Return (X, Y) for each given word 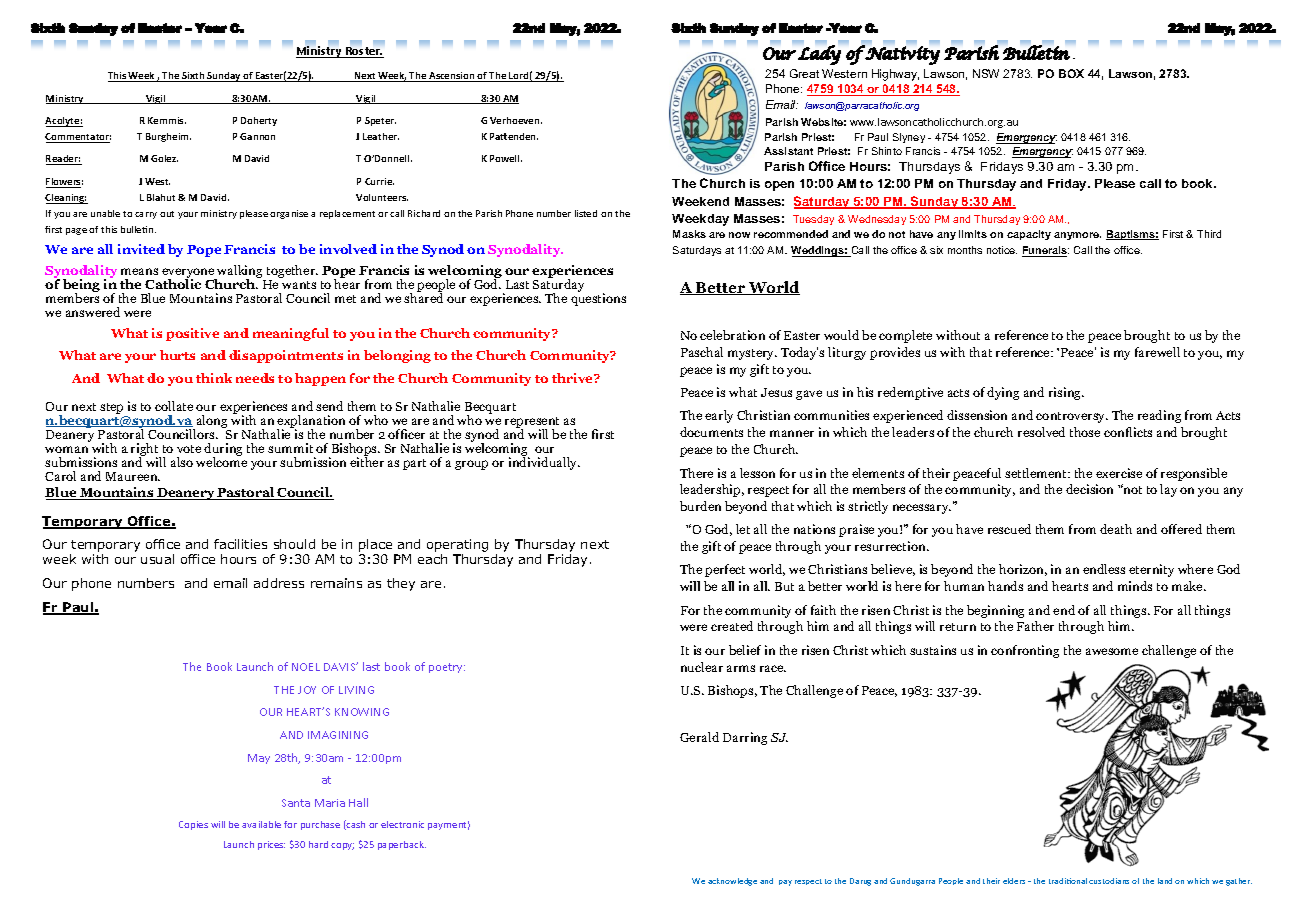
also (182, 462)
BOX (1071, 73)
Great (804, 73)
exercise (1119, 473)
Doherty (259, 121)
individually (544, 462)
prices (271, 845)
